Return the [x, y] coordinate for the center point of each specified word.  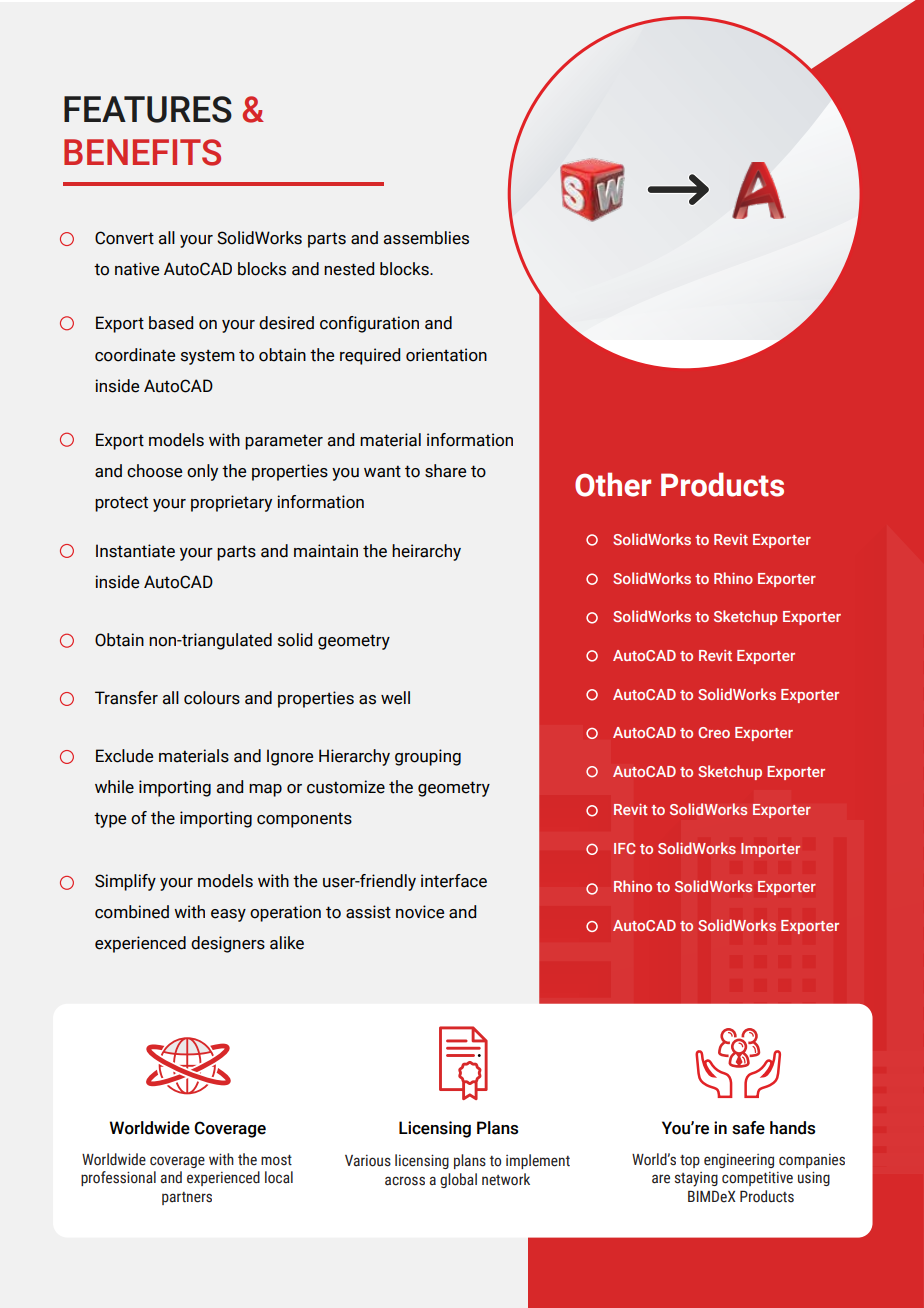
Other [613, 484]
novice [420, 912]
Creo [714, 732]
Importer [770, 850]
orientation [446, 355]
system [208, 357]
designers [228, 944]
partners [187, 1198]
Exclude [124, 756]
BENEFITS [142, 152]
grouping [428, 757]
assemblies [426, 238]
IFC [624, 848]
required [370, 356]
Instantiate [135, 551]
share [445, 471]
